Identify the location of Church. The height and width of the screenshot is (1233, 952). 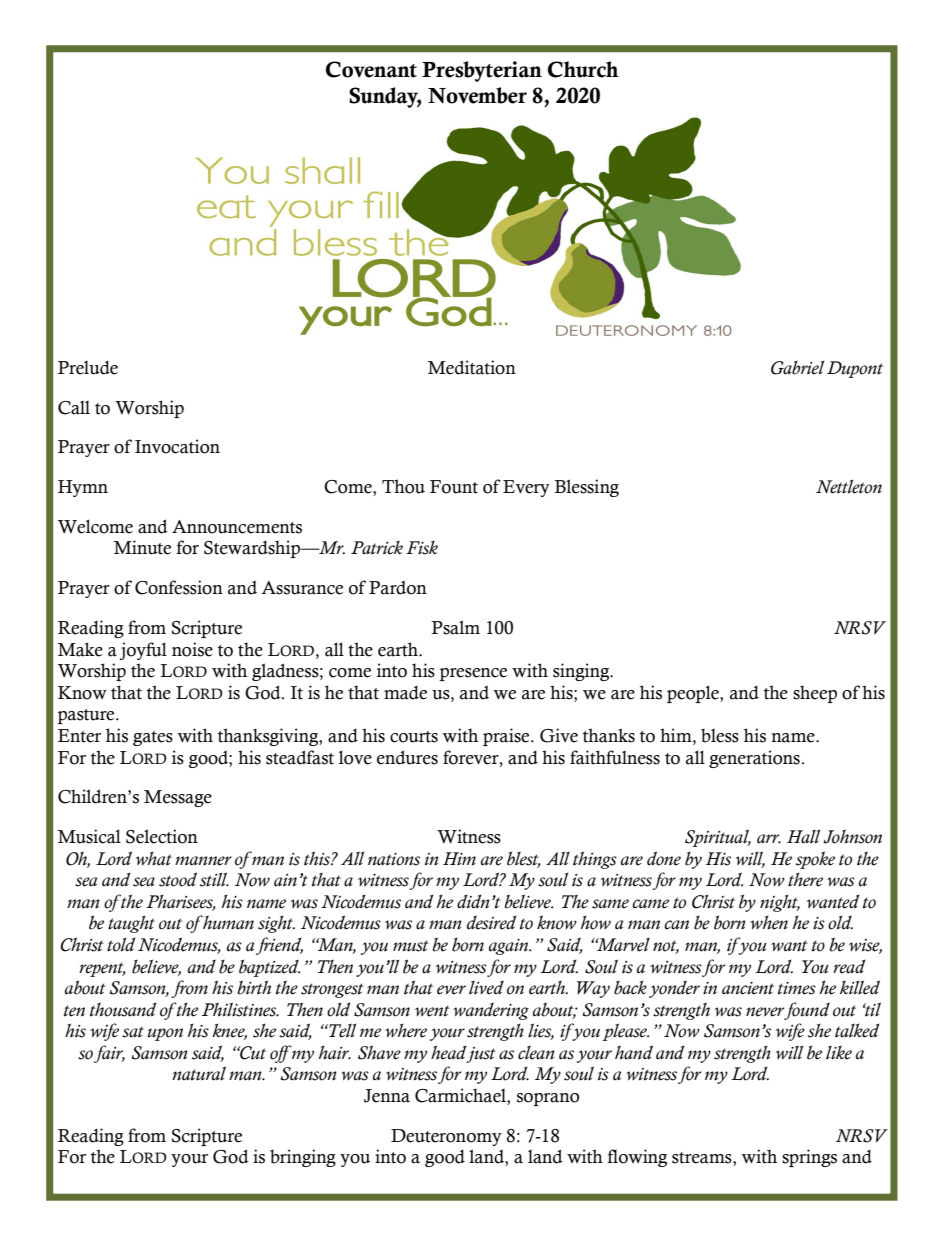
(583, 69).
